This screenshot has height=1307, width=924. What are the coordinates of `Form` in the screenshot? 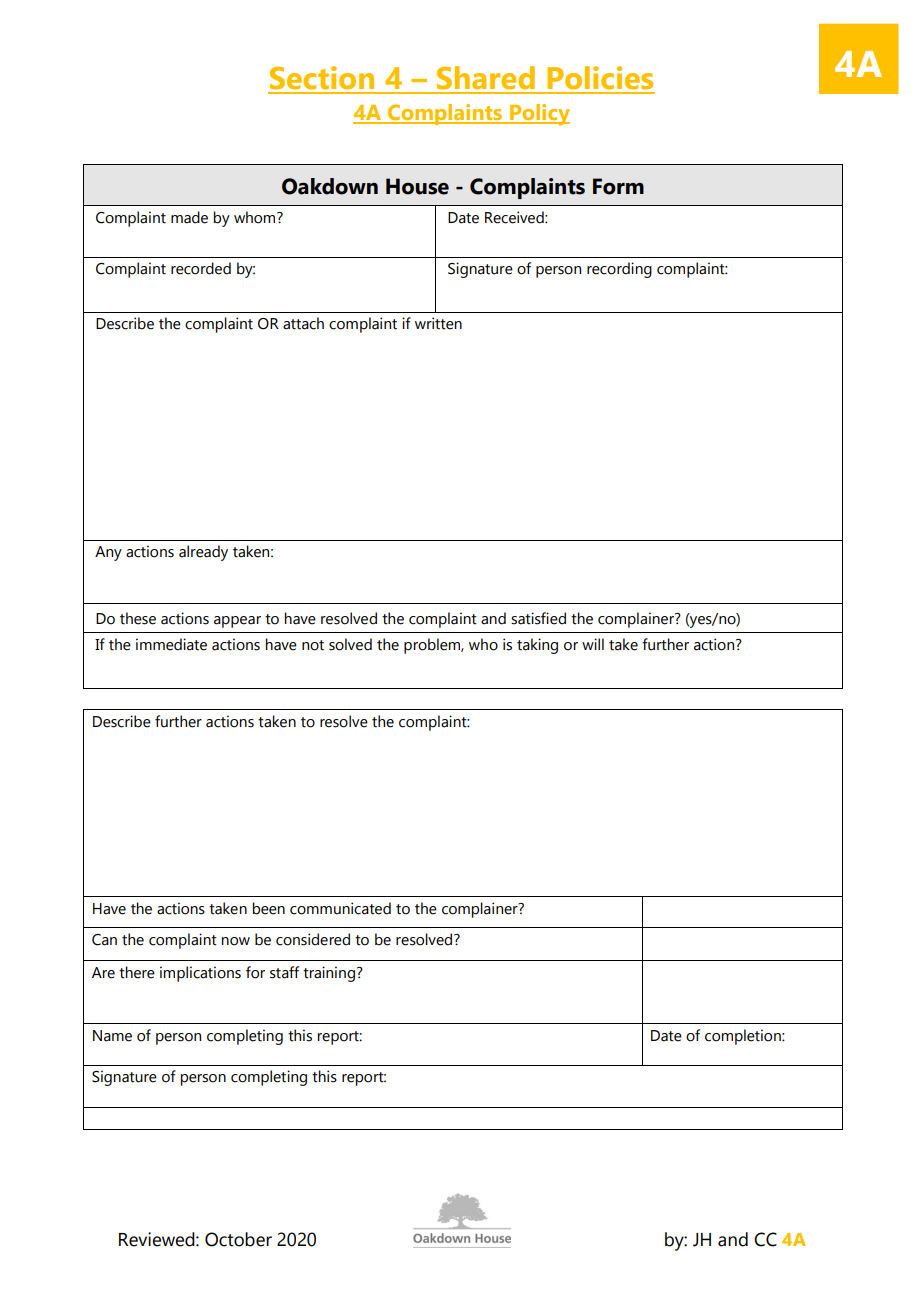 It's located at (618, 186).
